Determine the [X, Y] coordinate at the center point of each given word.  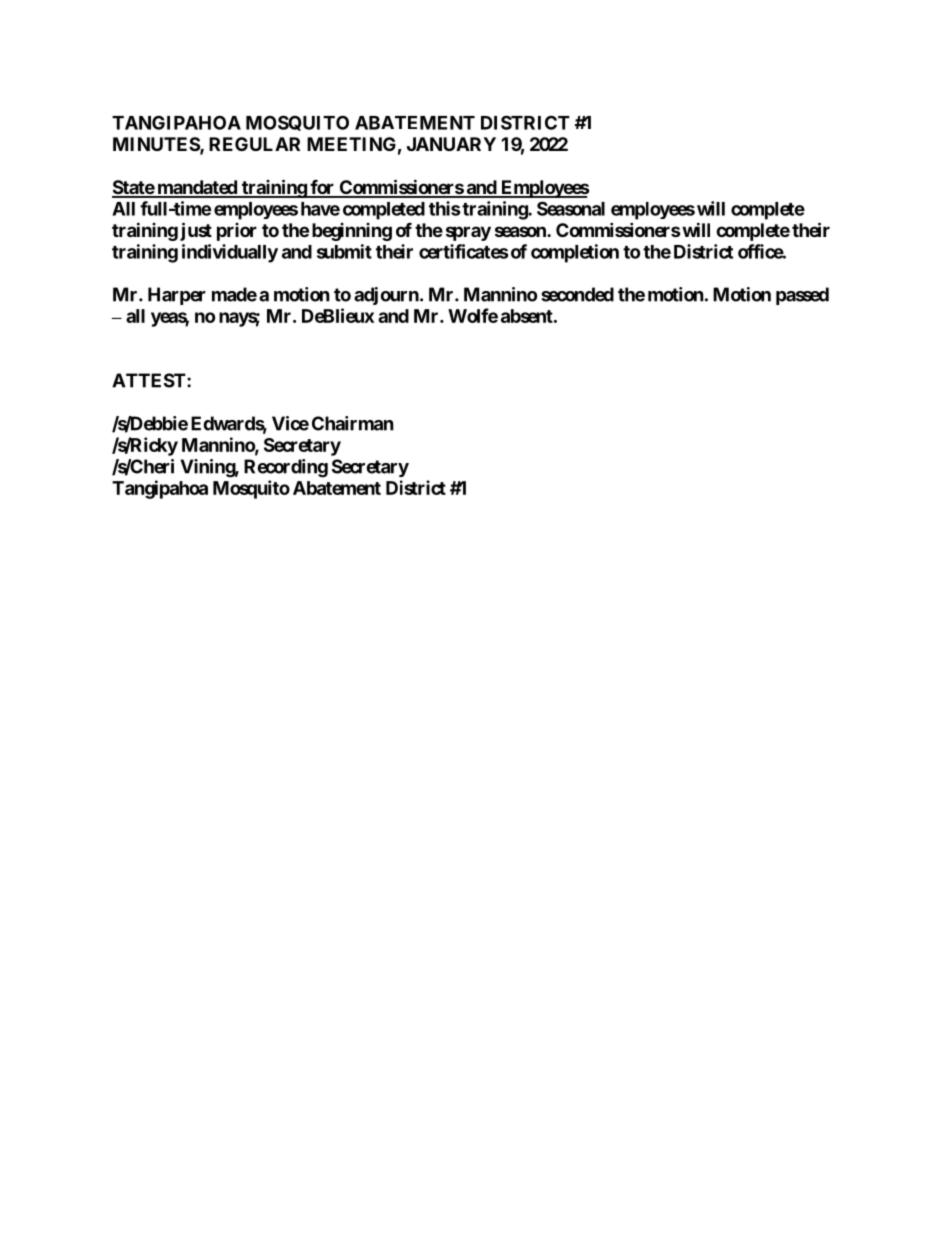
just [196, 231]
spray [468, 233]
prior [237, 232]
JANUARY [451, 144]
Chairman [353, 423]
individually [230, 253]
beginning [352, 232]
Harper [177, 296]
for [322, 188]
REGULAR [254, 144]
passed [802, 296]
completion [575, 253]
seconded [577, 294]
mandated [197, 188]
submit [344, 251]
